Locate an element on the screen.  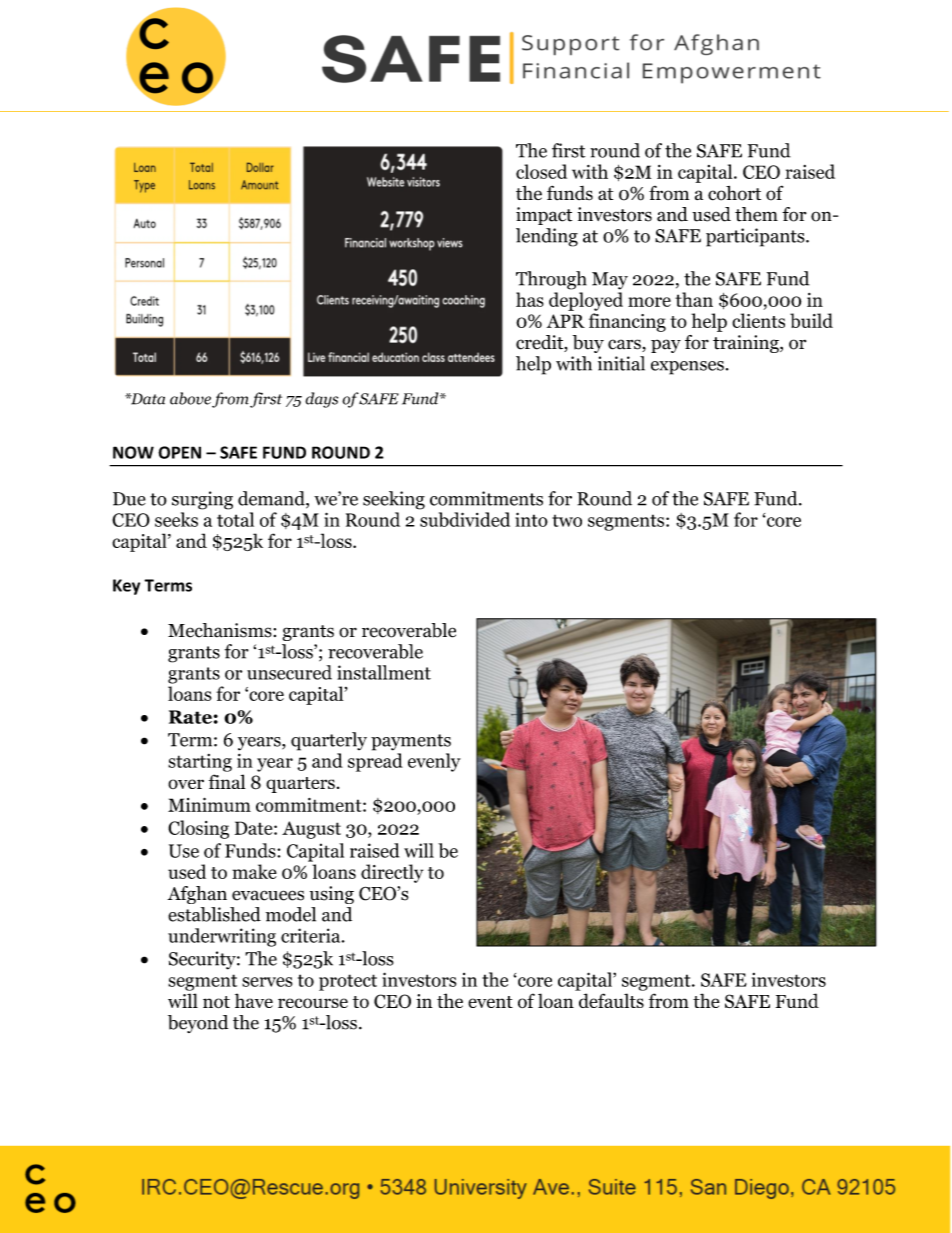
Rate is located at coordinates (190, 717).
